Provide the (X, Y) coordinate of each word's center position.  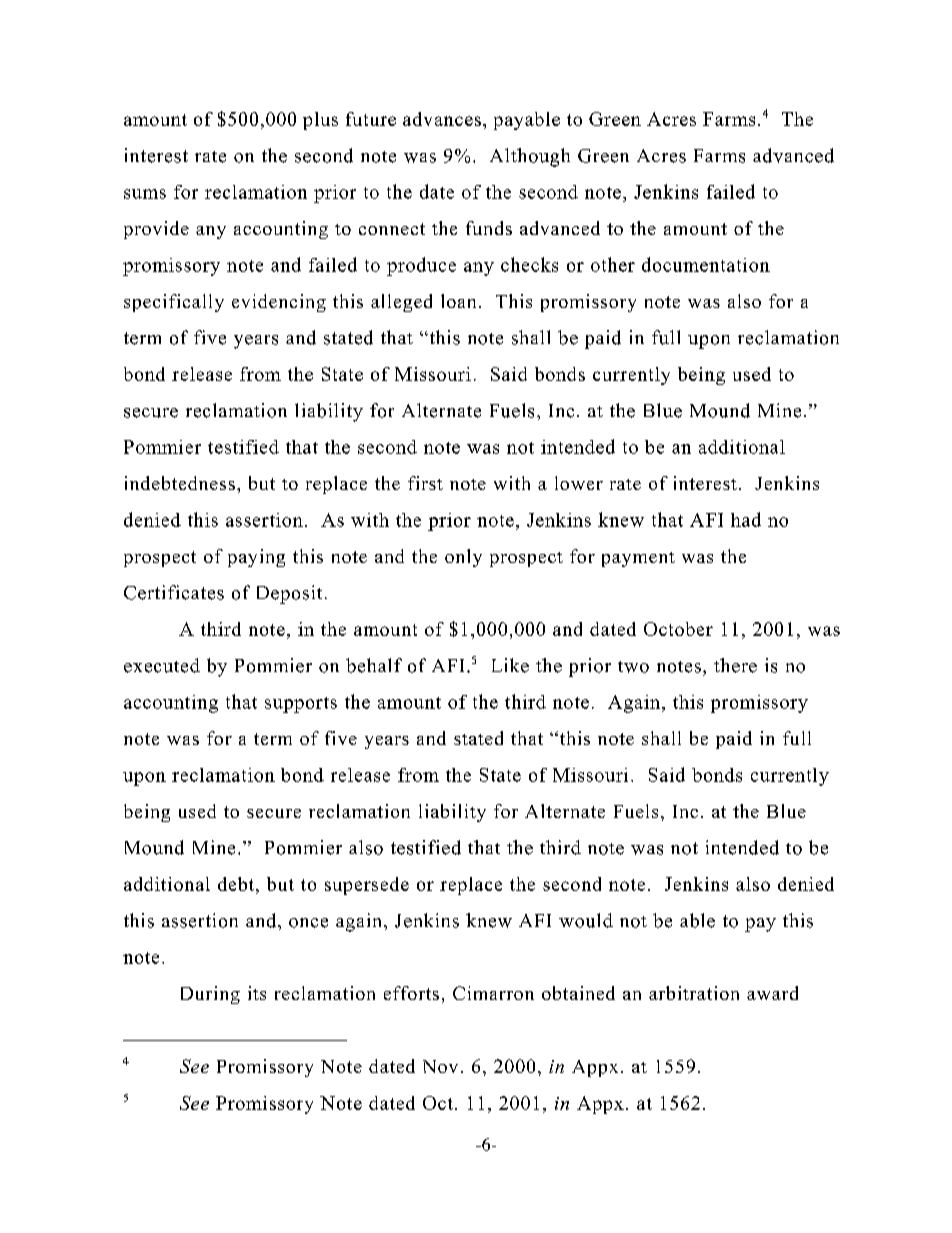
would (586, 920)
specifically (174, 303)
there (735, 665)
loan (458, 301)
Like (510, 665)
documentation (706, 264)
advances (442, 119)
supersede (367, 886)
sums (145, 194)
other (613, 264)
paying (256, 558)
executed (162, 665)
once (308, 923)
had (746, 519)
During (210, 995)
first (425, 483)
